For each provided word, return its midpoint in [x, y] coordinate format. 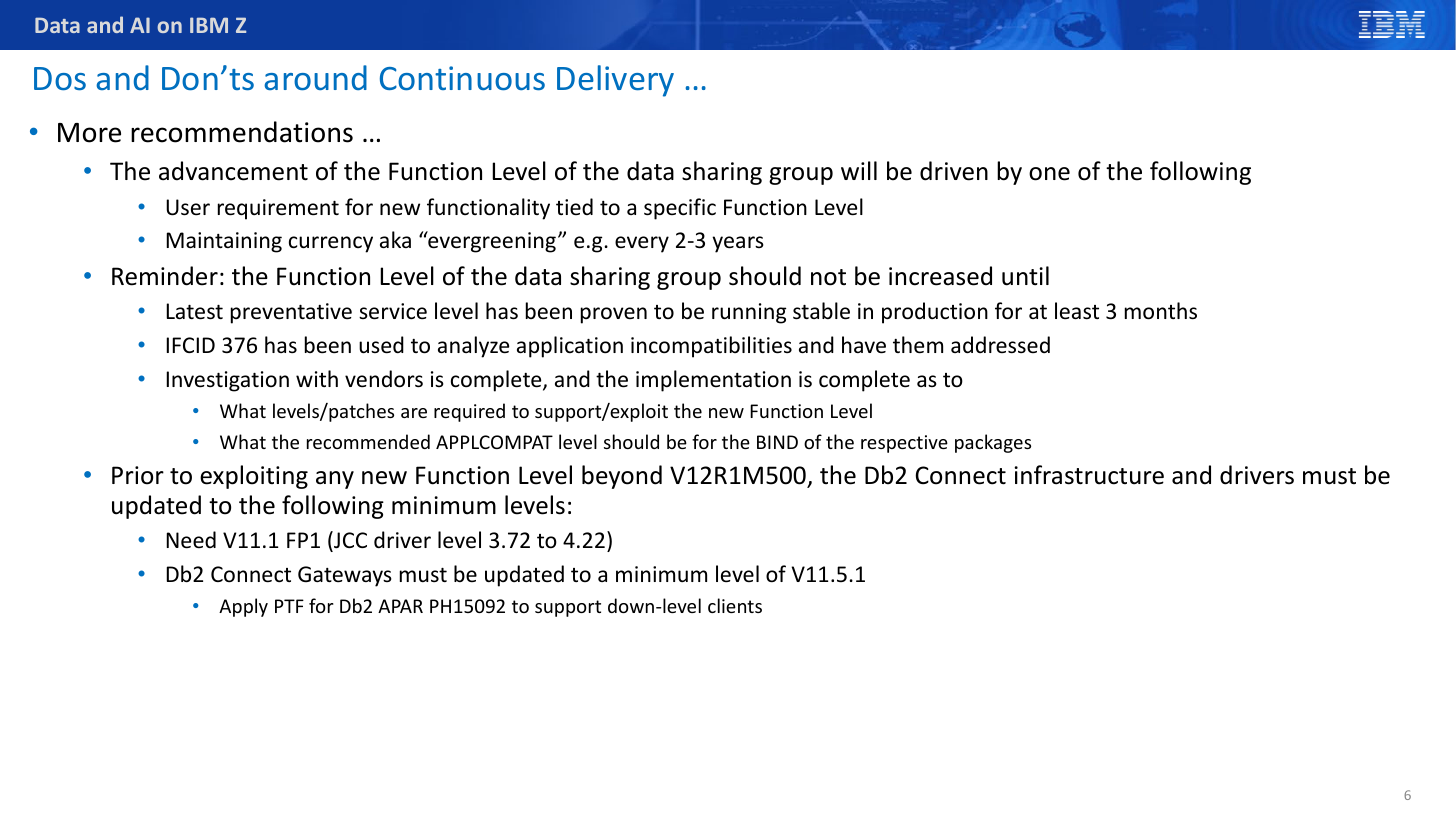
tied [574, 206]
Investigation [227, 381]
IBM [209, 25]
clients [735, 605]
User [188, 207]
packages [993, 443]
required [469, 412]
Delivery [615, 81]
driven [954, 171]
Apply [243, 607]
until [1025, 276]
